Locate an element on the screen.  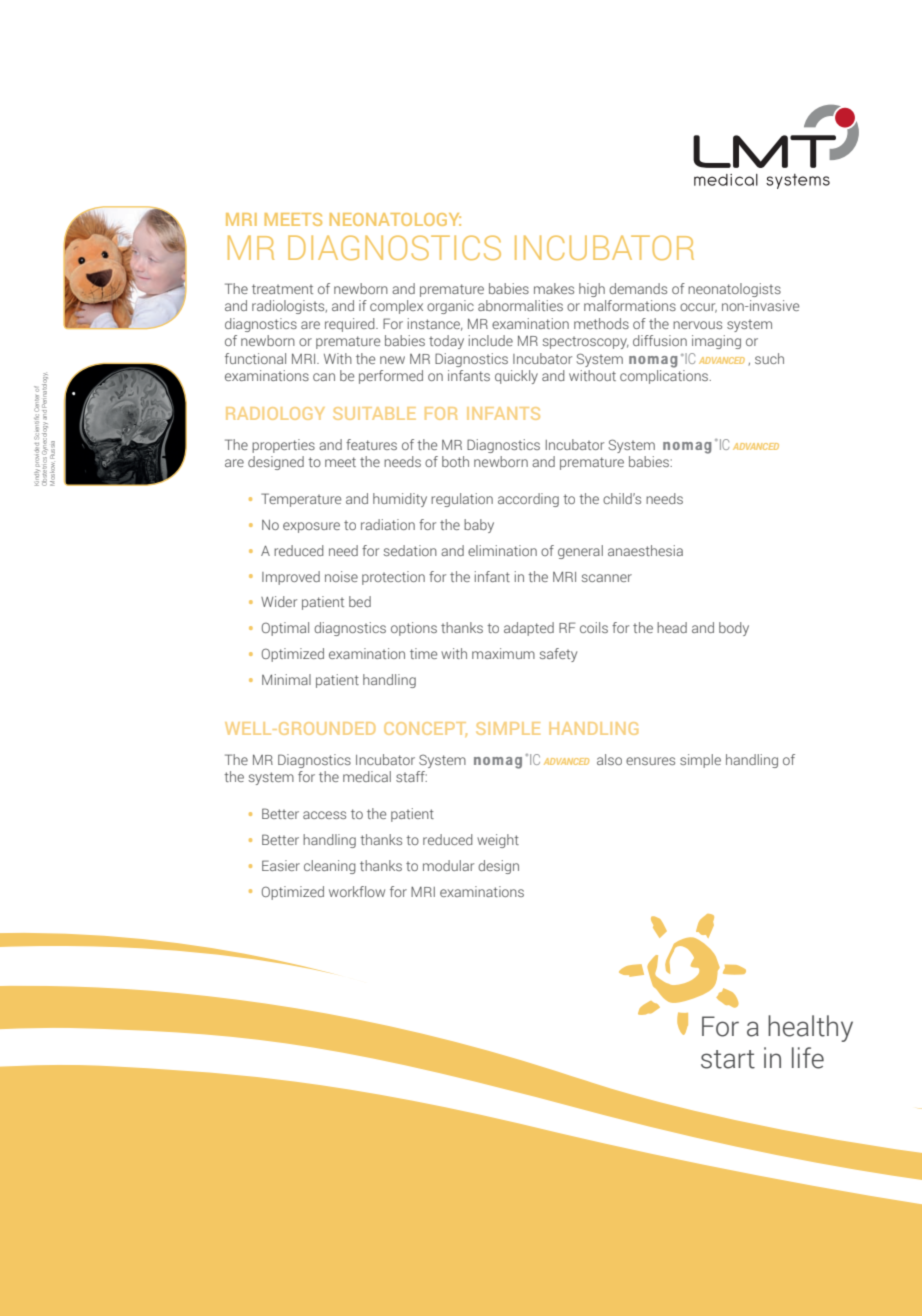
healthy is located at coordinates (810, 1028).
